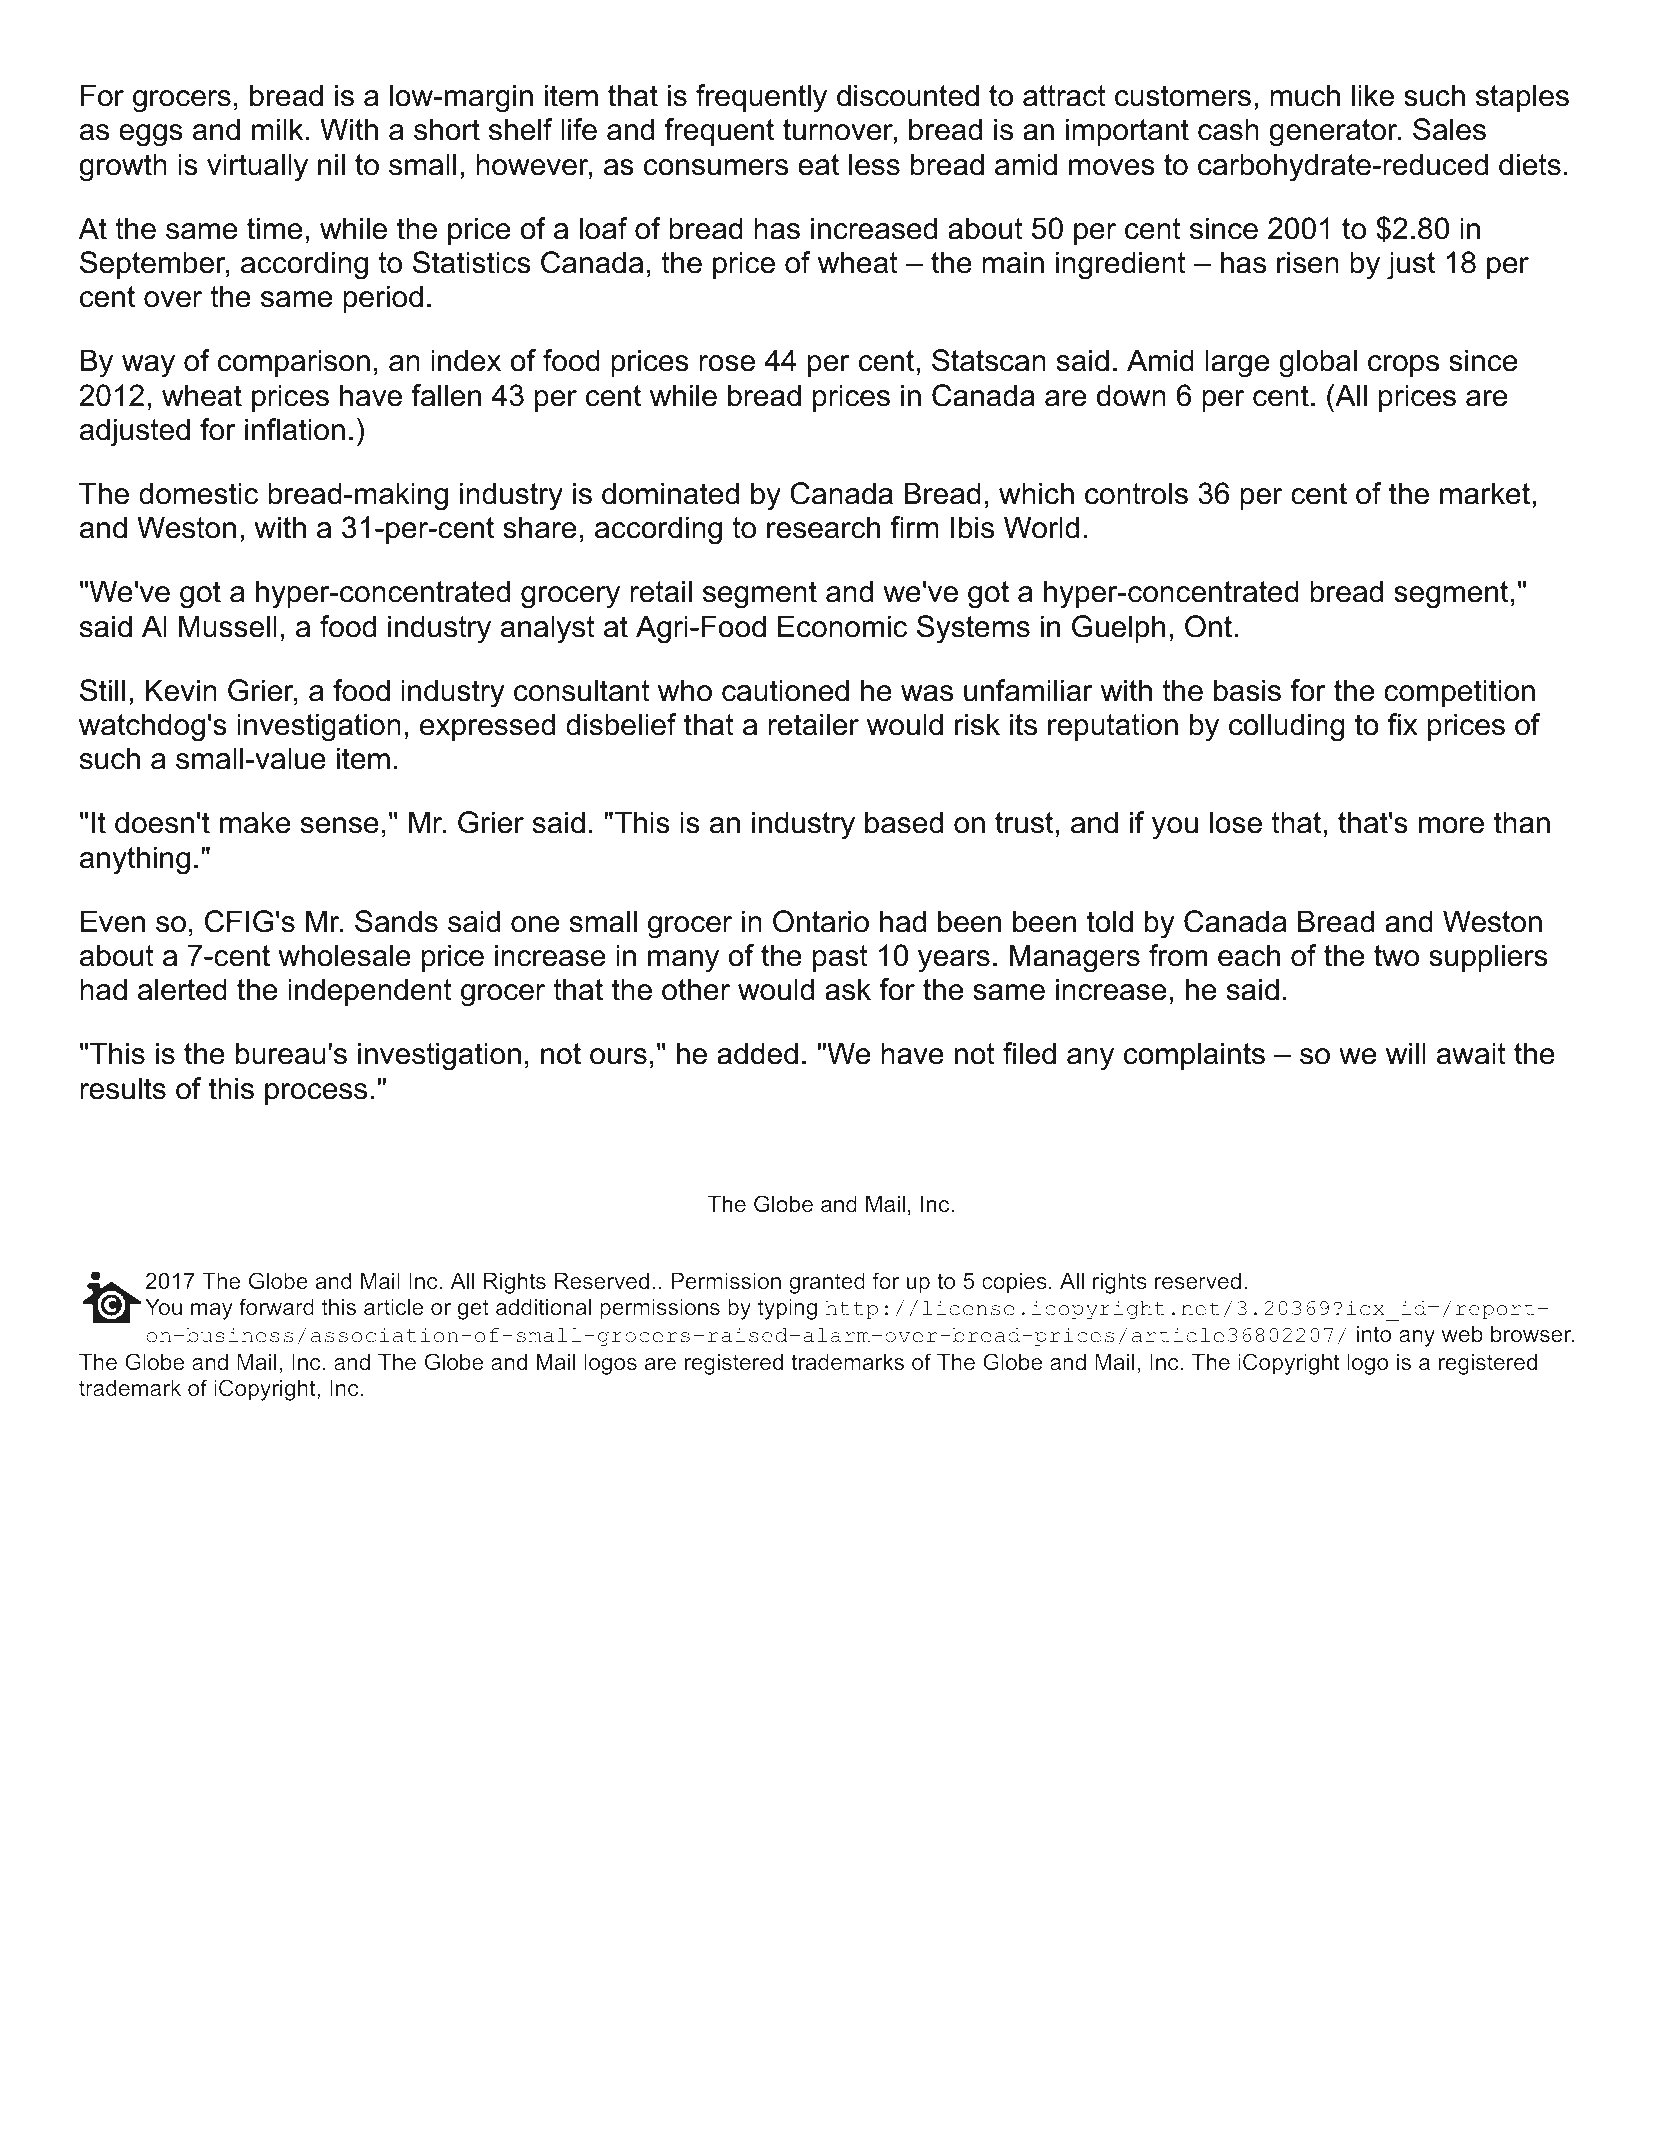 This screenshot has width=1665, height=2154. I want to click on crops, so click(1403, 366).
